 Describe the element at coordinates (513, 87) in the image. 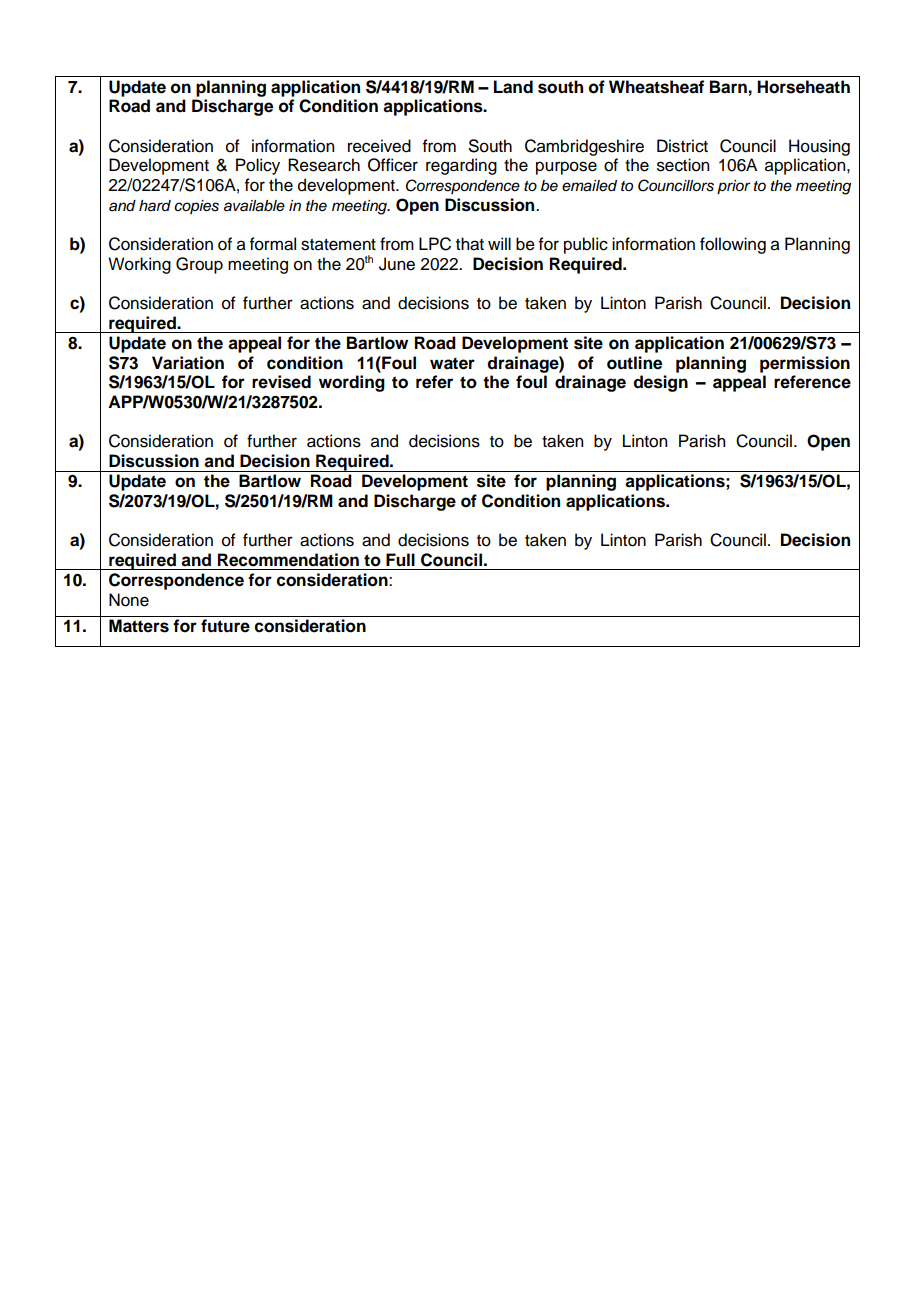

I see `Land` at that location.
